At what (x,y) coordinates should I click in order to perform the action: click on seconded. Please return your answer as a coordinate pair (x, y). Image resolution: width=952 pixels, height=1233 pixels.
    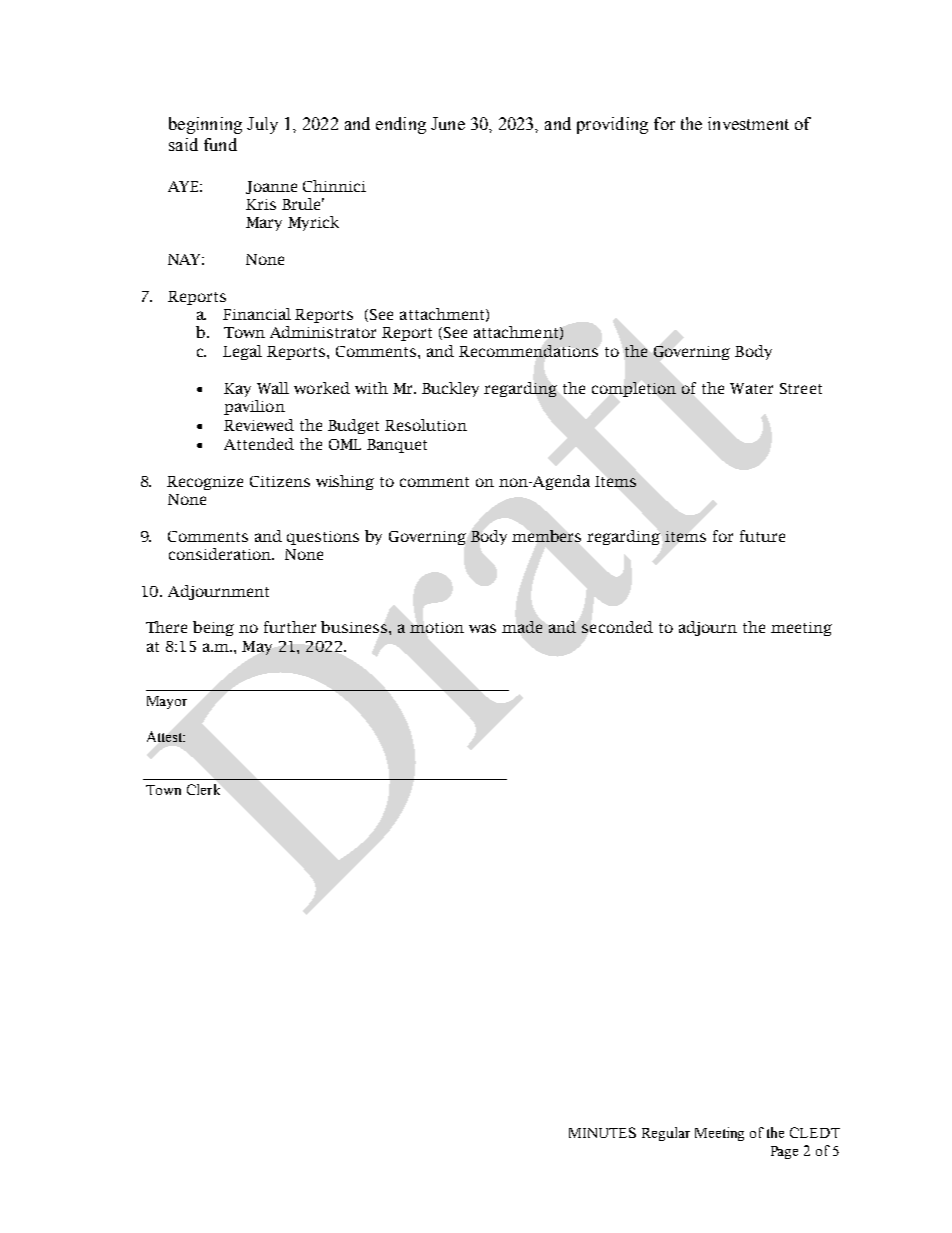
    Looking at the image, I should click on (617, 627).
